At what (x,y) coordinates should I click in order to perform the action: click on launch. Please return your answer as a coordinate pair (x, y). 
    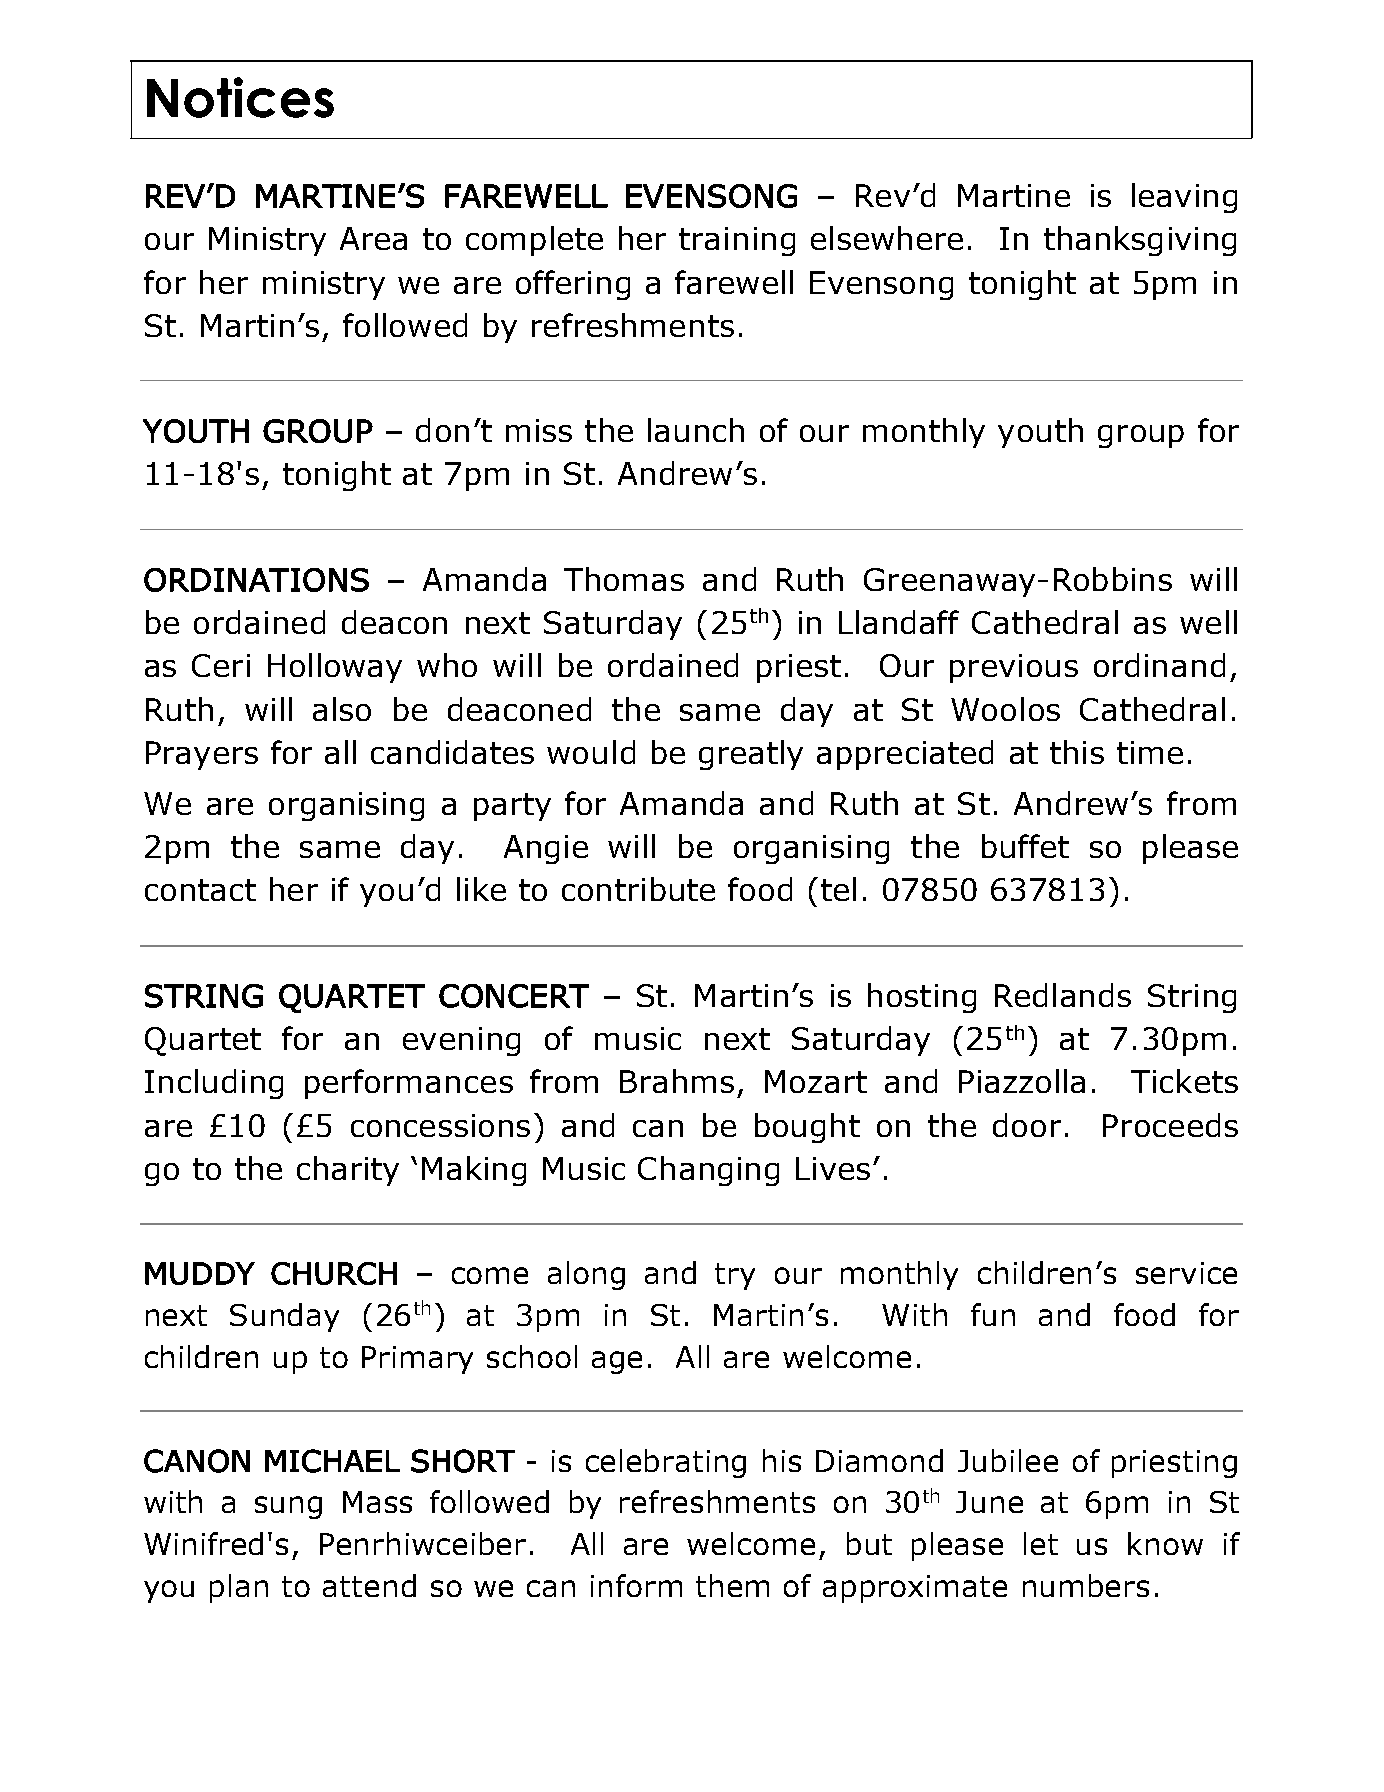
    Looking at the image, I should click on (696, 430).
